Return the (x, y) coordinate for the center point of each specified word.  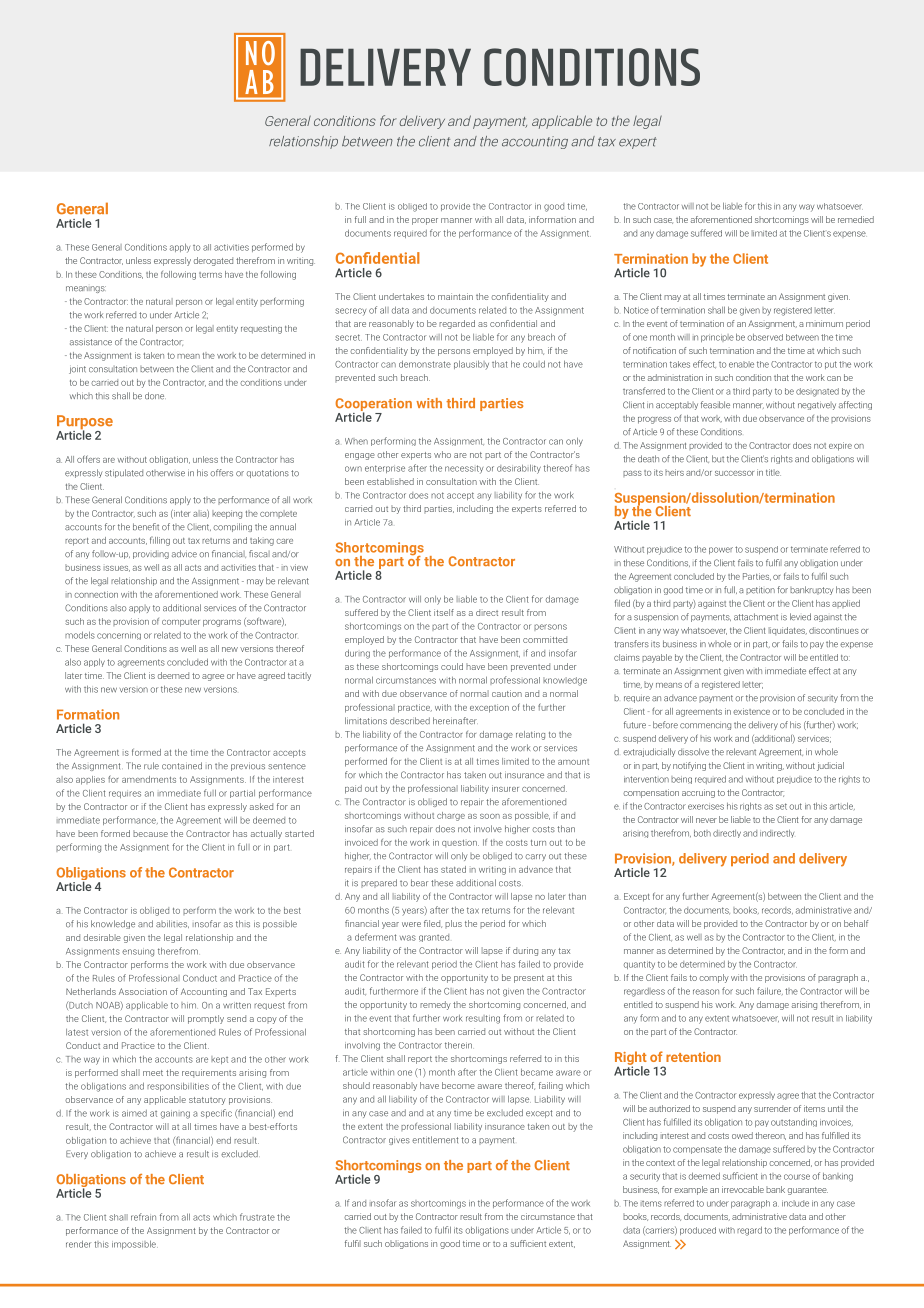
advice (184, 554)
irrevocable (743, 1189)
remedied (856, 219)
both (702, 833)
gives (399, 1141)
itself (444, 612)
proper (425, 221)
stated (453, 869)
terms (210, 275)
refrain (143, 1217)
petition (760, 590)
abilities (172, 924)
